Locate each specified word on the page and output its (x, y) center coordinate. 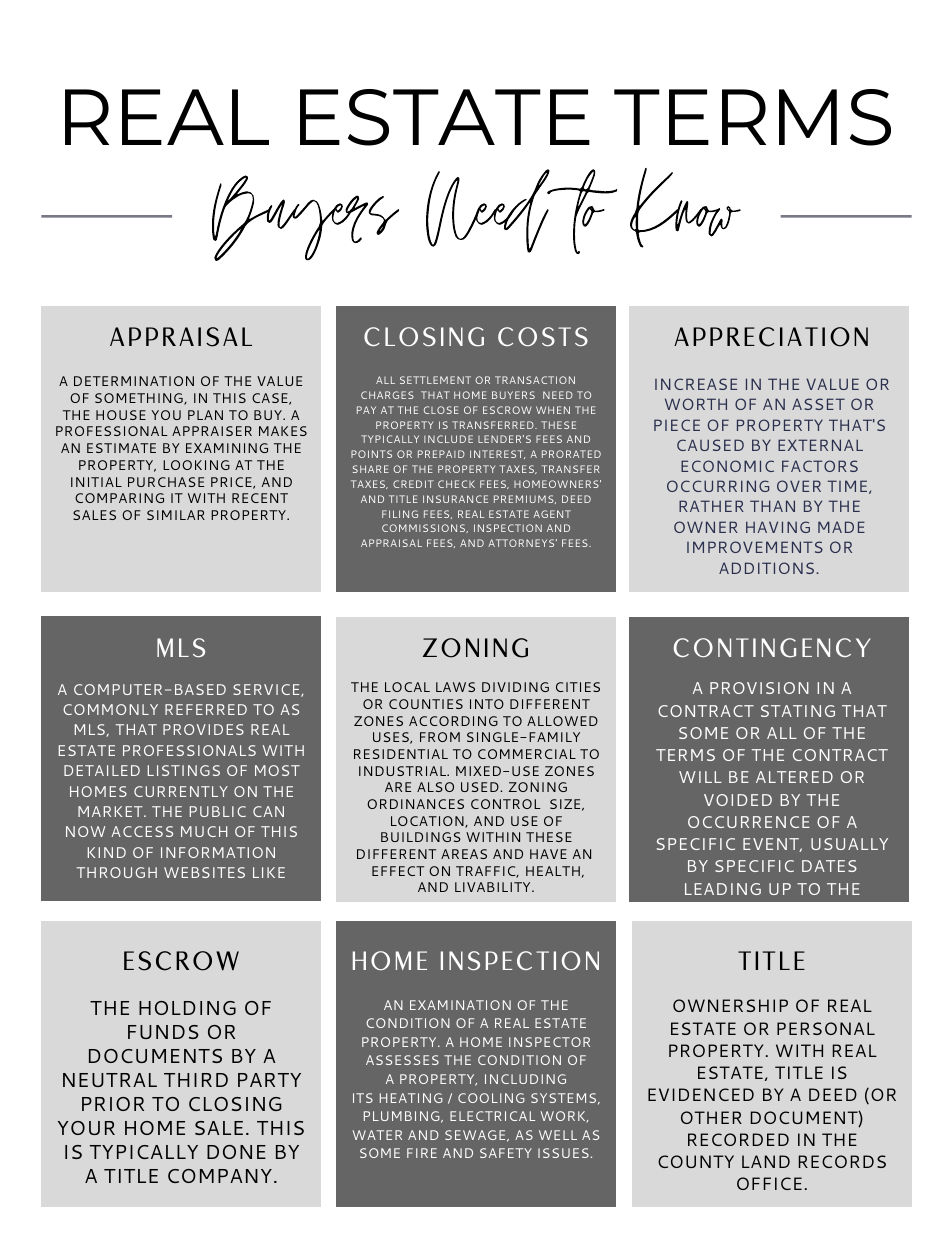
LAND (766, 1161)
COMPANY (220, 1176)
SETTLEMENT (435, 380)
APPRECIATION (771, 337)
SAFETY (506, 1153)
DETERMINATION (134, 381)
